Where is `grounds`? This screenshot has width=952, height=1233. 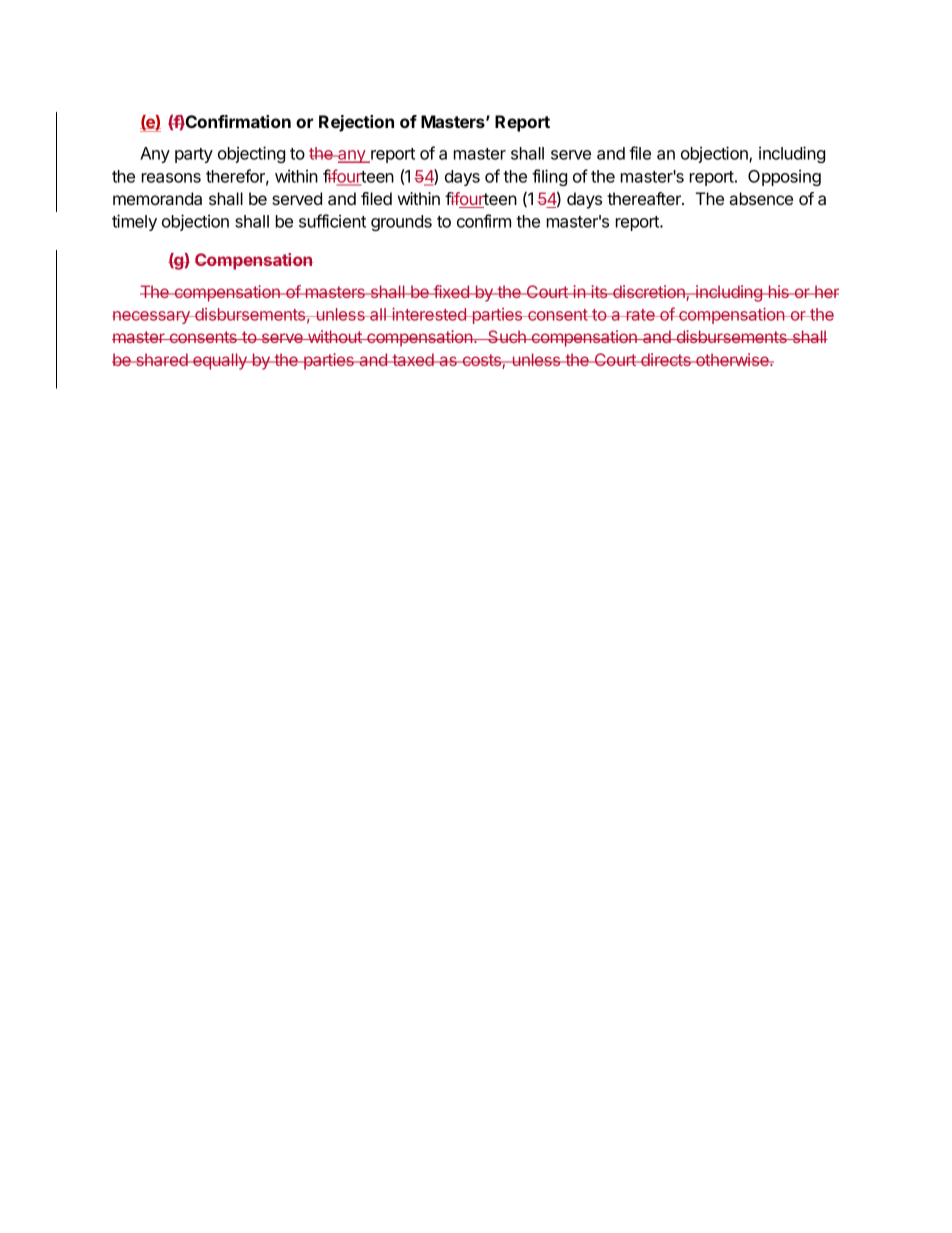
grounds is located at coordinates (401, 223).
